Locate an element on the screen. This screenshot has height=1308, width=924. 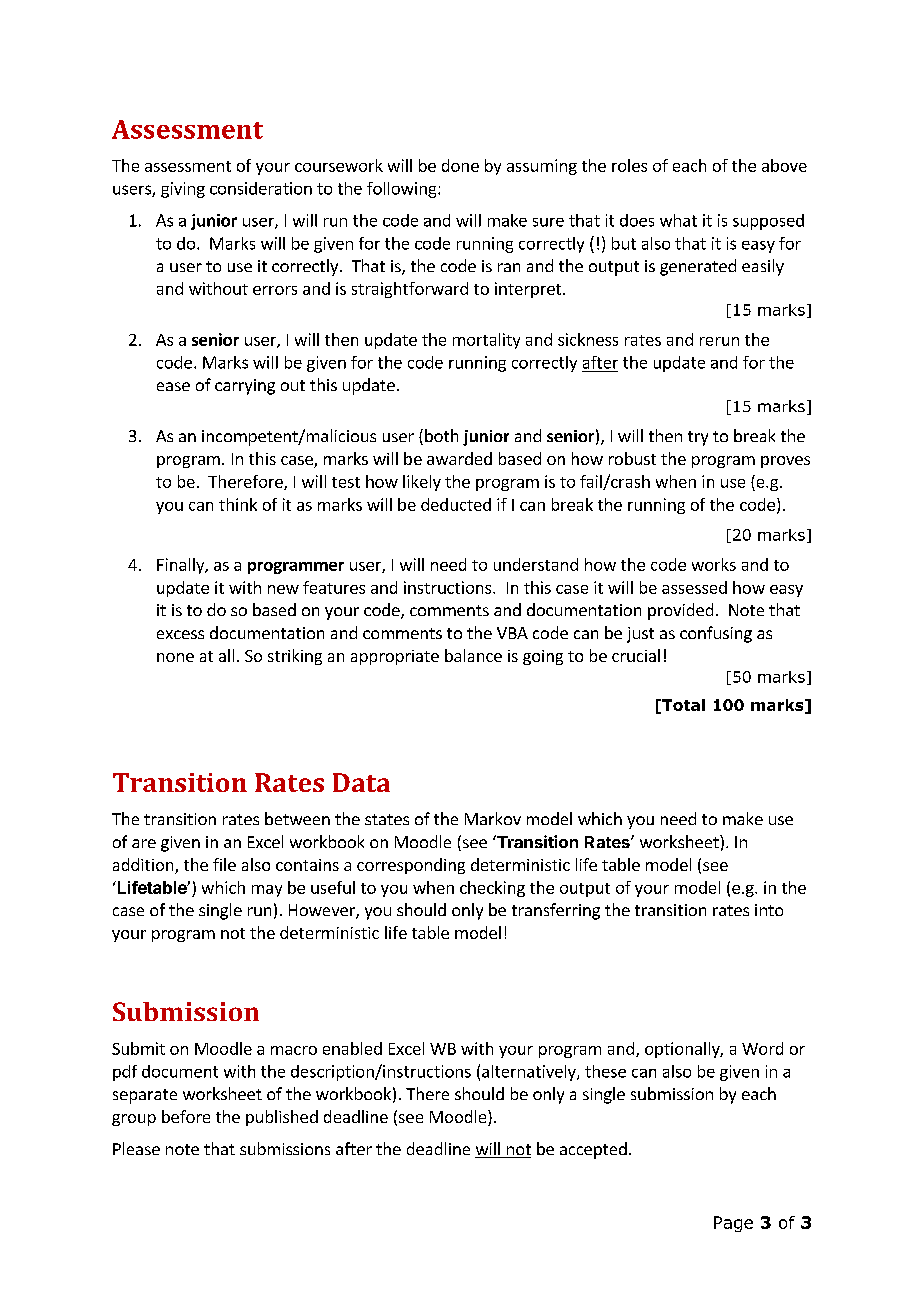
assessed is located at coordinates (694, 587).
